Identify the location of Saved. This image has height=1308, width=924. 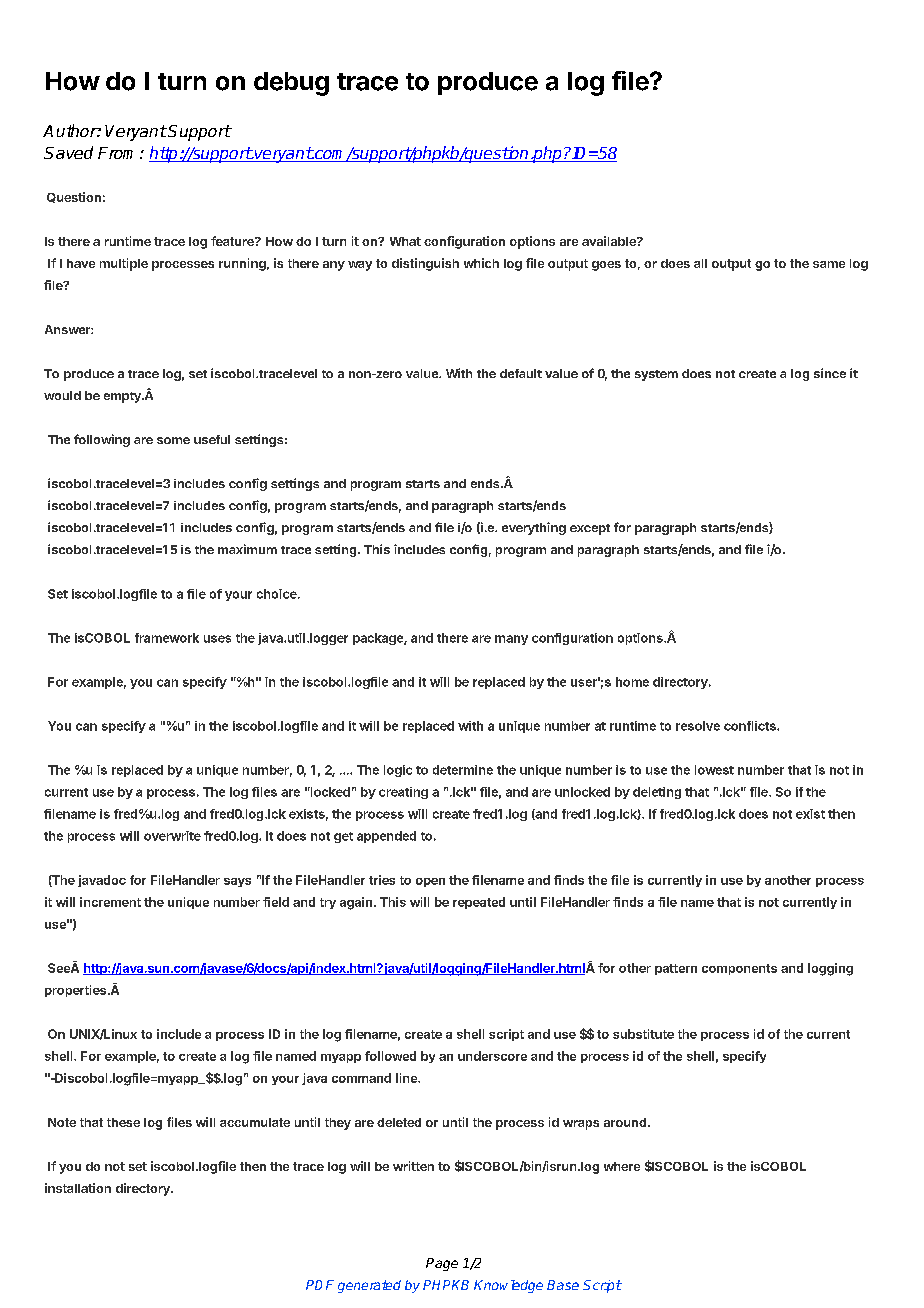
(68, 152).
